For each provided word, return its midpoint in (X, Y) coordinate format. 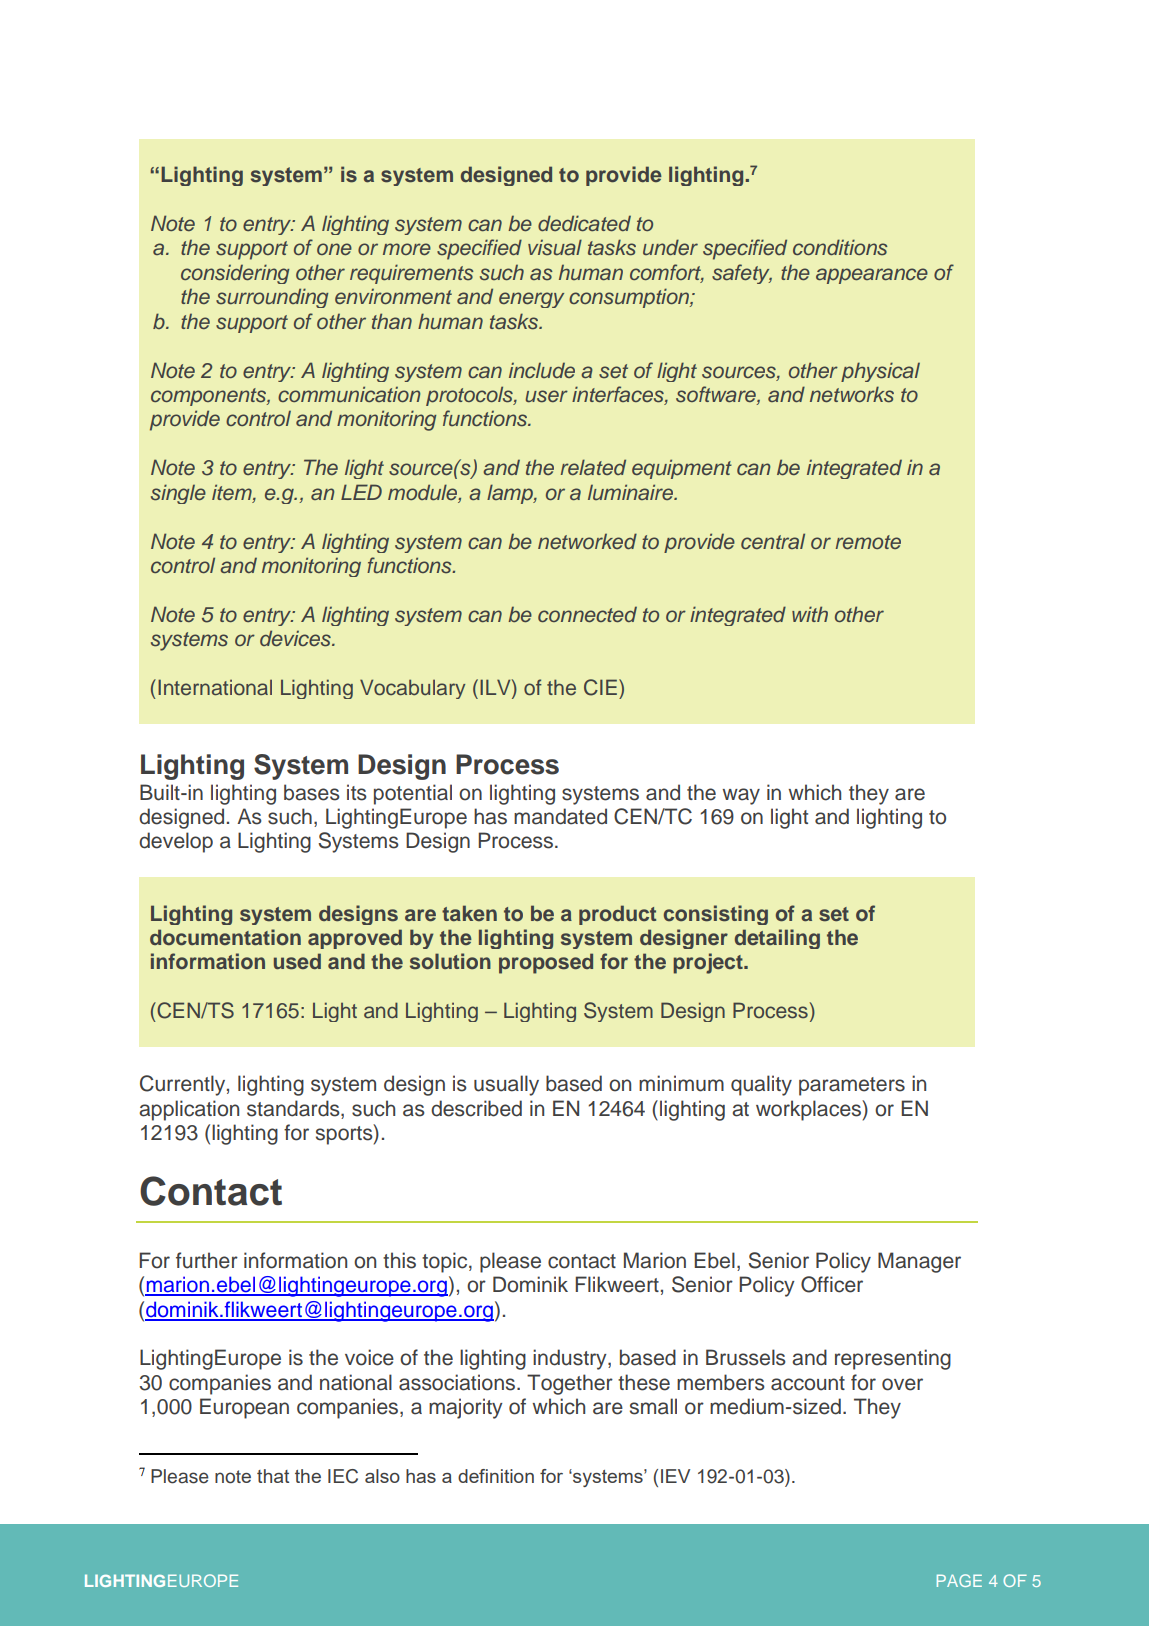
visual (555, 247)
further (207, 1260)
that (273, 1476)
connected (587, 614)
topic (446, 1262)
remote (868, 542)
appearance (872, 276)
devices (296, 638)
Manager (919, 1262)
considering (235, 274)
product (617, 915)
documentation (225, 937)
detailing (777, 939)
